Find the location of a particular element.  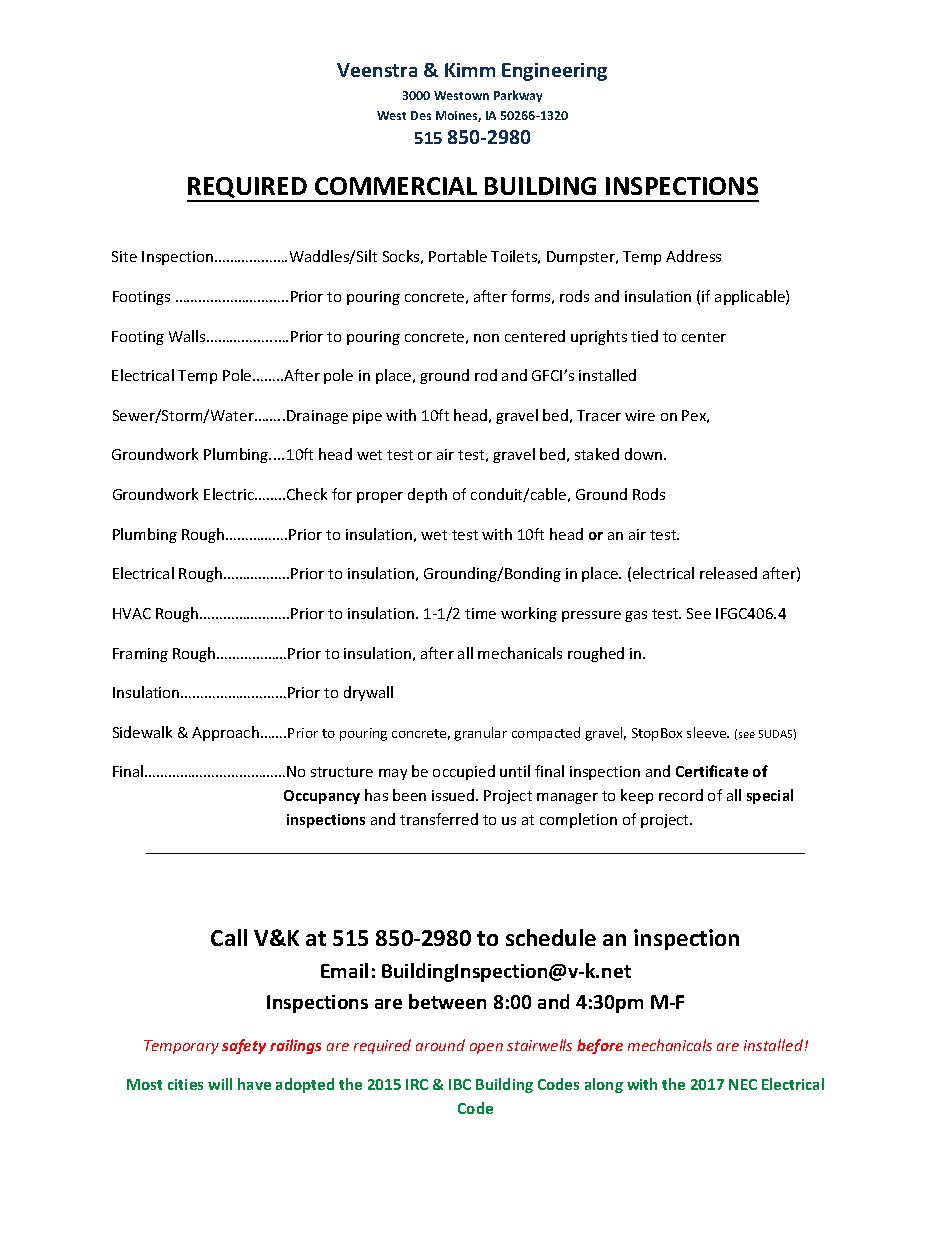

record is located at coordinates (681, 795).
